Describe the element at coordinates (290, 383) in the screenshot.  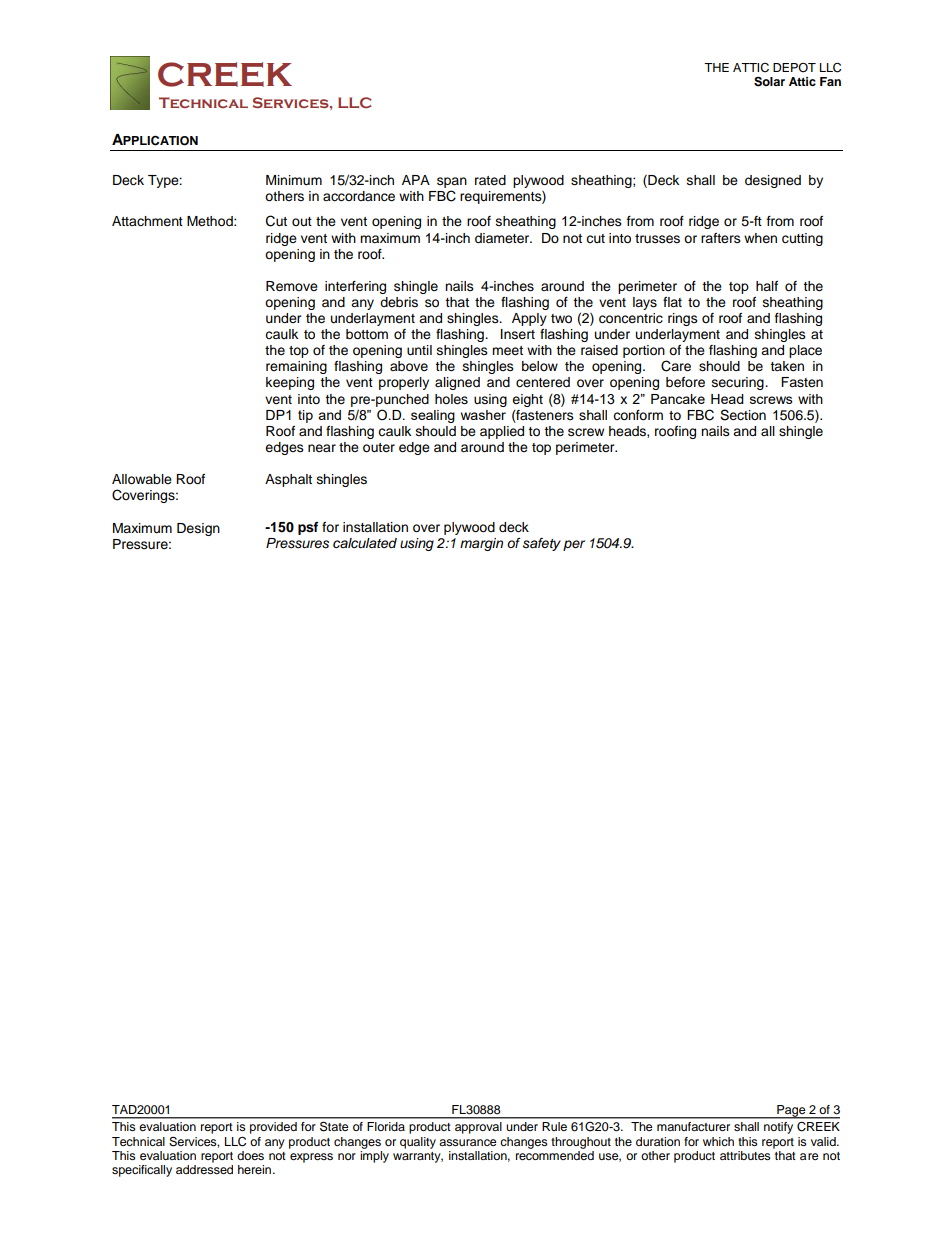
I see `keeping` at that location.
